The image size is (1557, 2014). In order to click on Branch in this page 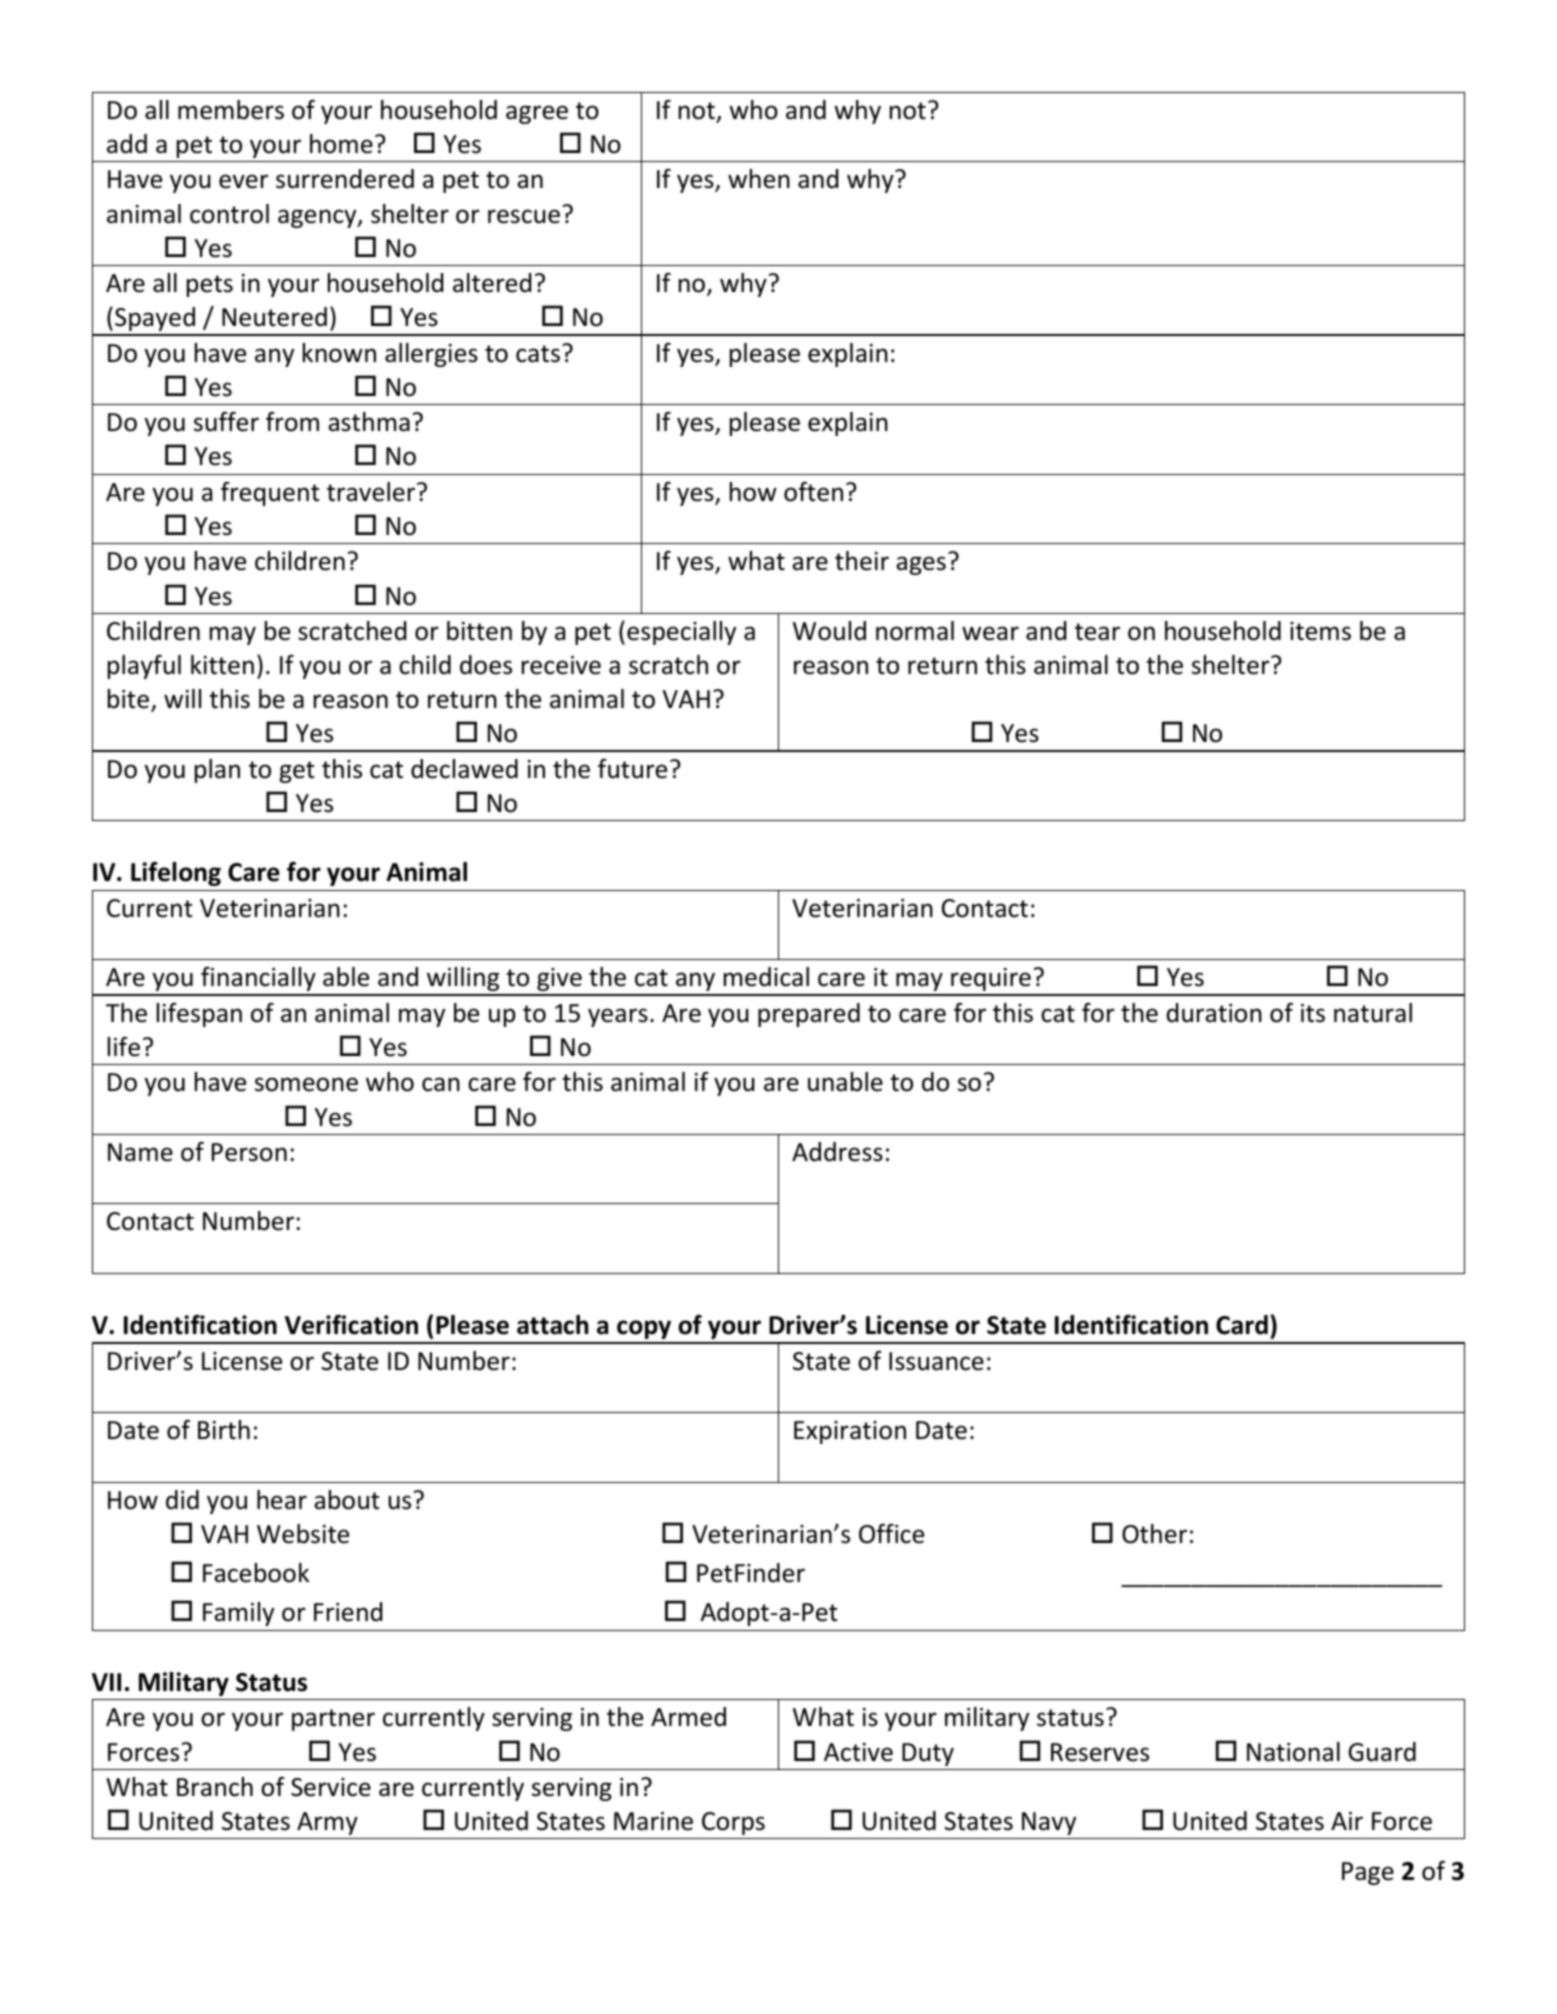, I will do `click(215, 1787)`.
